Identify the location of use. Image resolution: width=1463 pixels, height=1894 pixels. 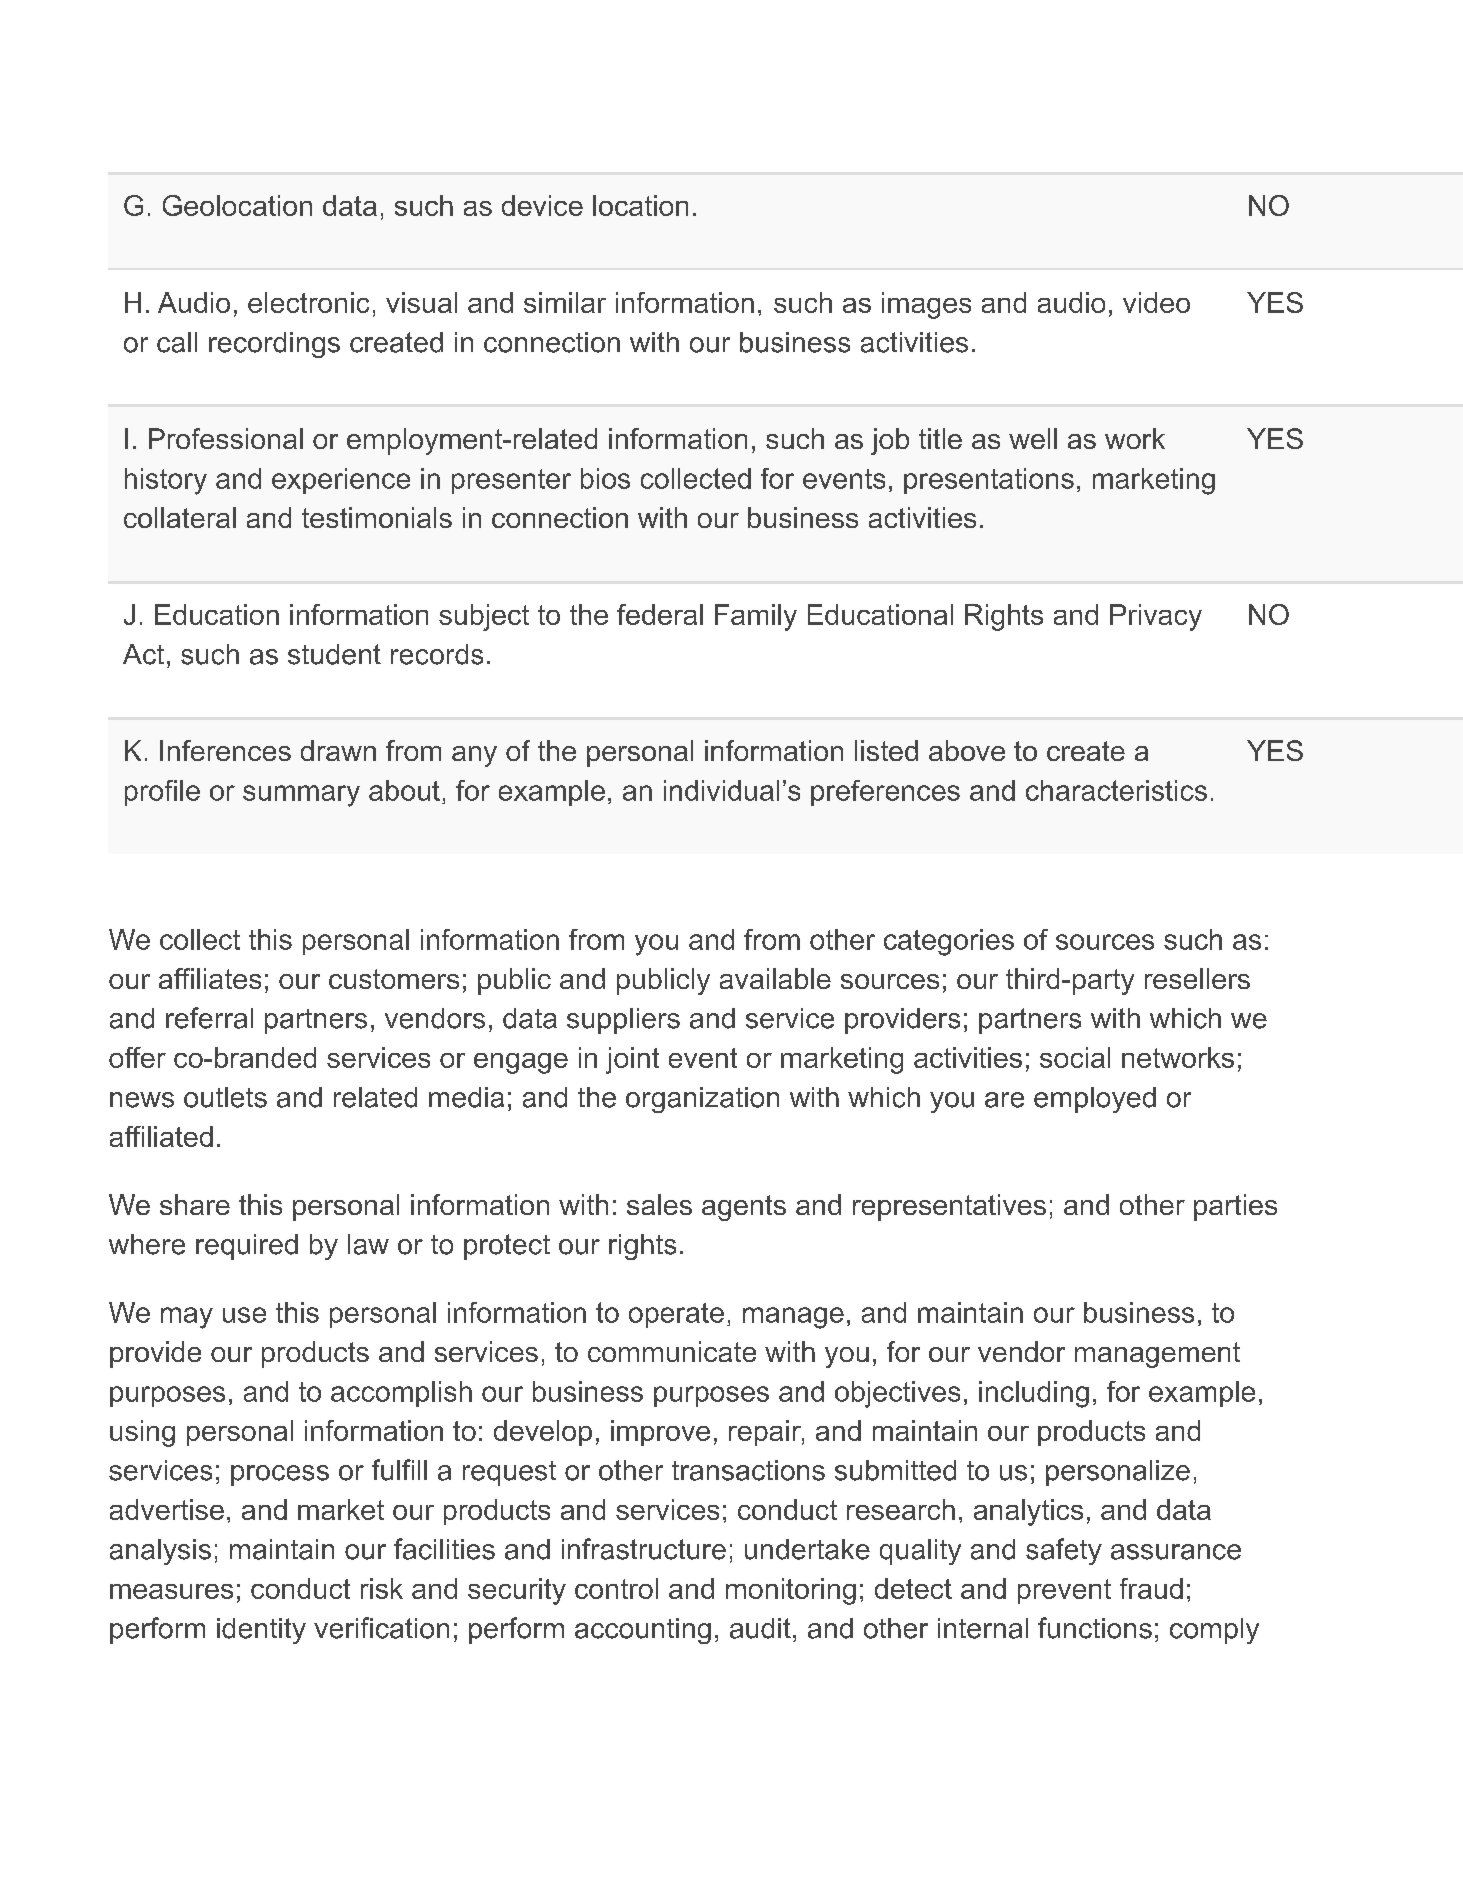
(244, 1315).
